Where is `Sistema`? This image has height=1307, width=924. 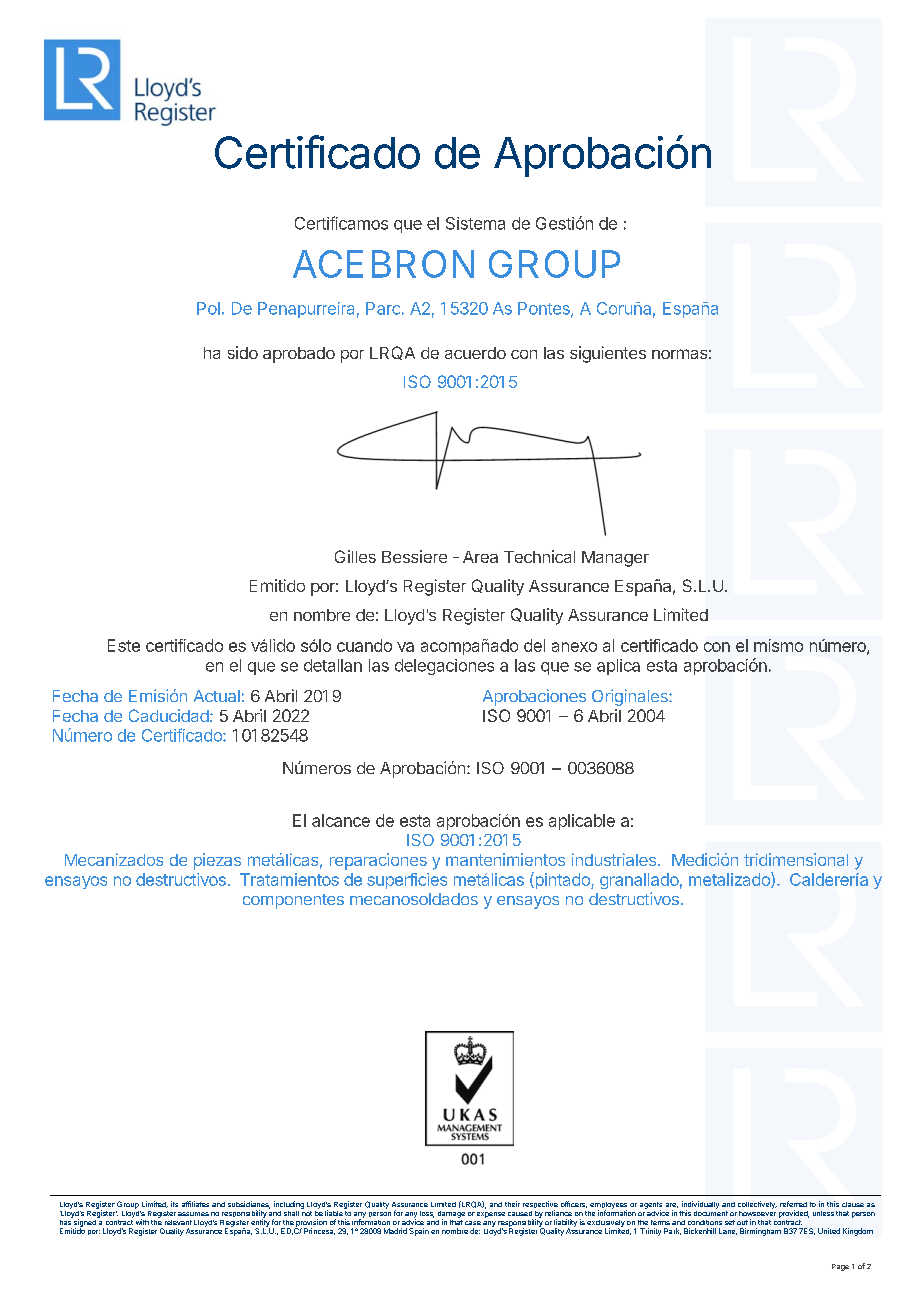
Sistema is located at coordinates (475, 223).
